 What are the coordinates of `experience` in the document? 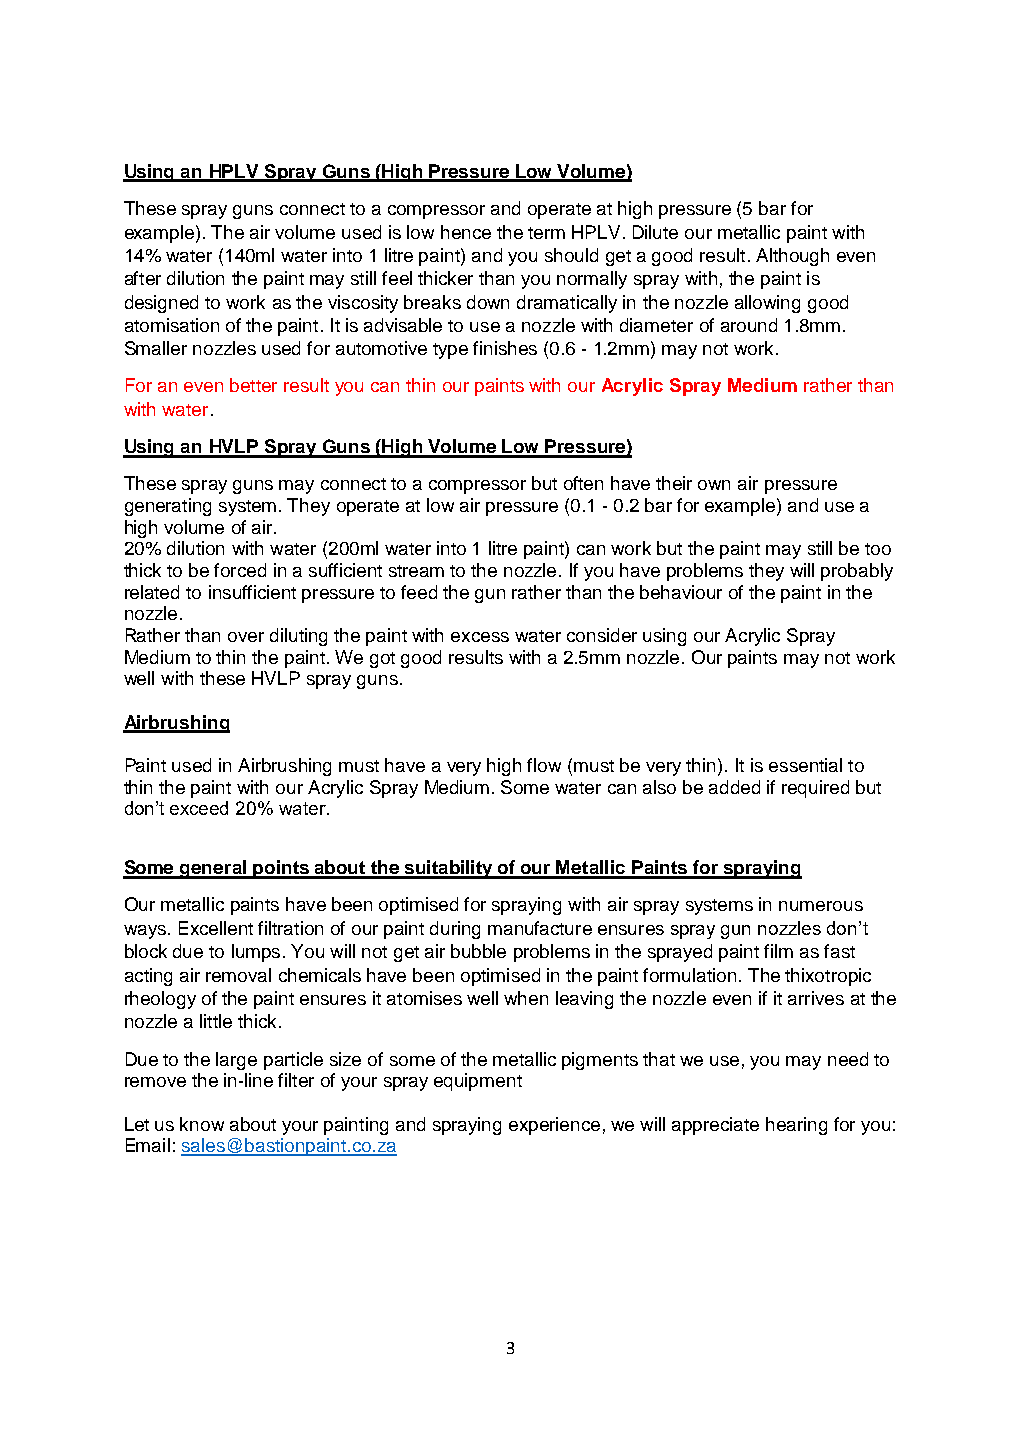 It's located at (554, 1126).
